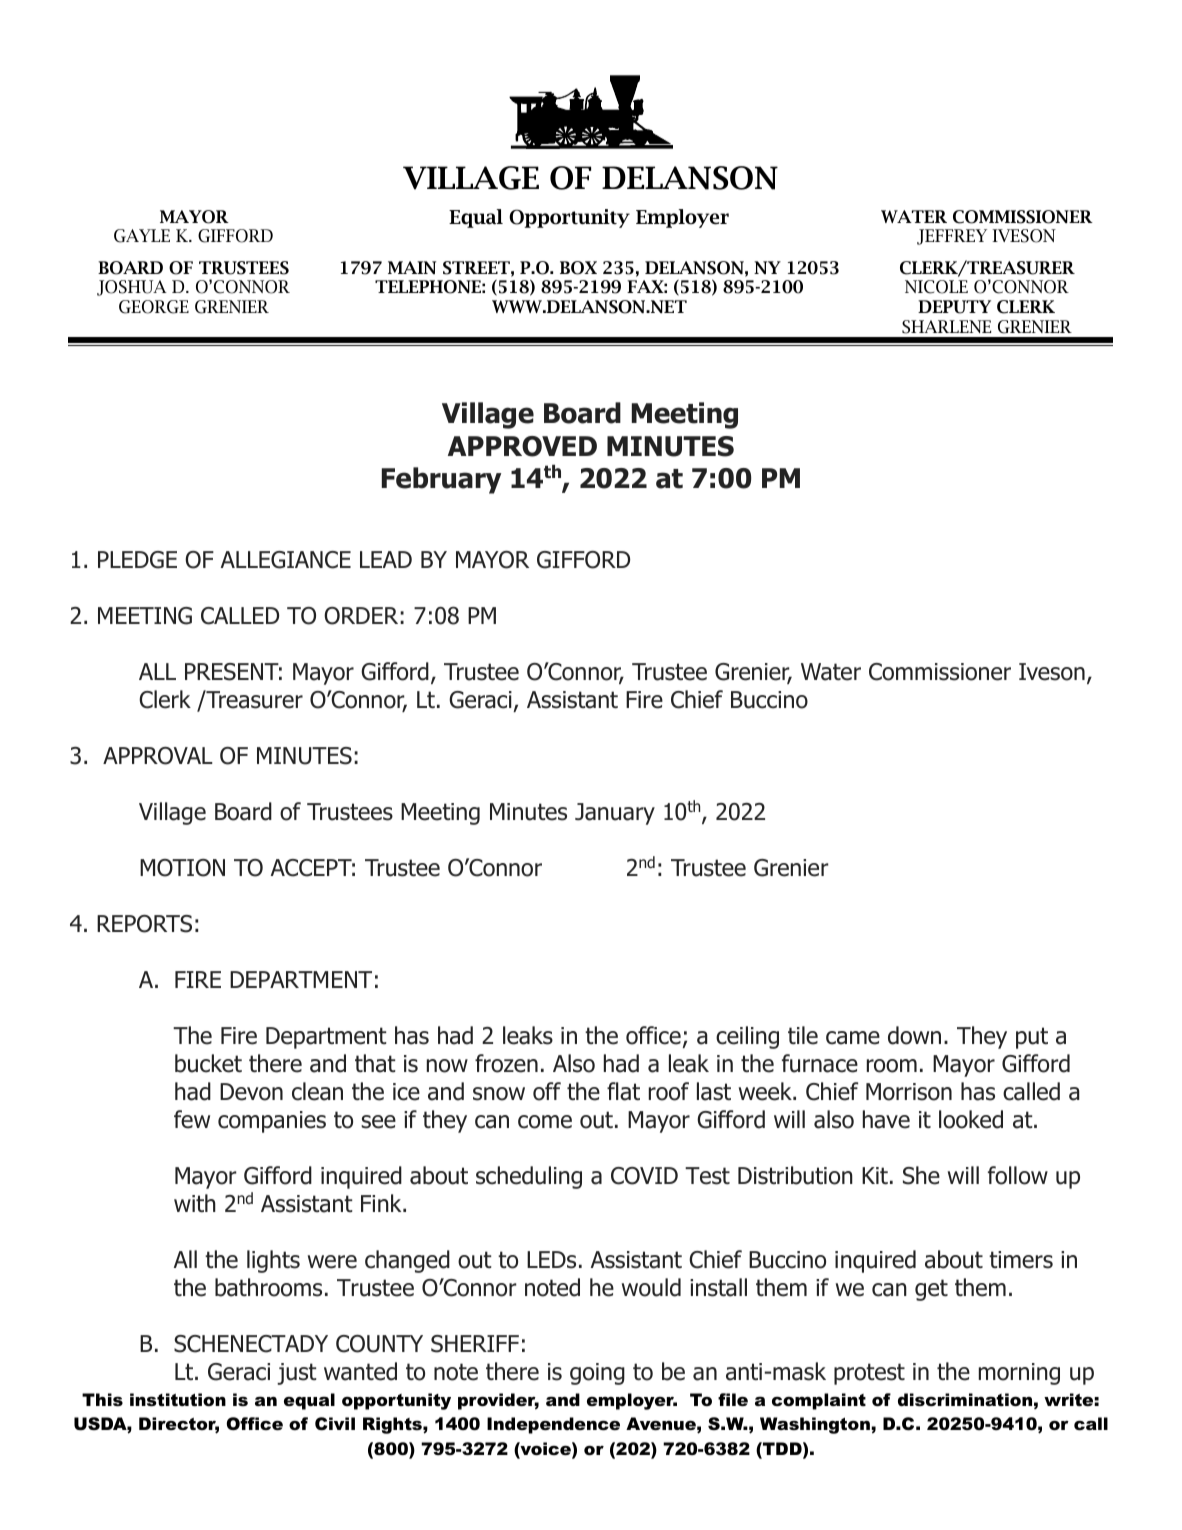 This document has height=1530, width=1182. Describe the element at coordinates (154, 307) in the document. I see `GEORGE` at that location.
